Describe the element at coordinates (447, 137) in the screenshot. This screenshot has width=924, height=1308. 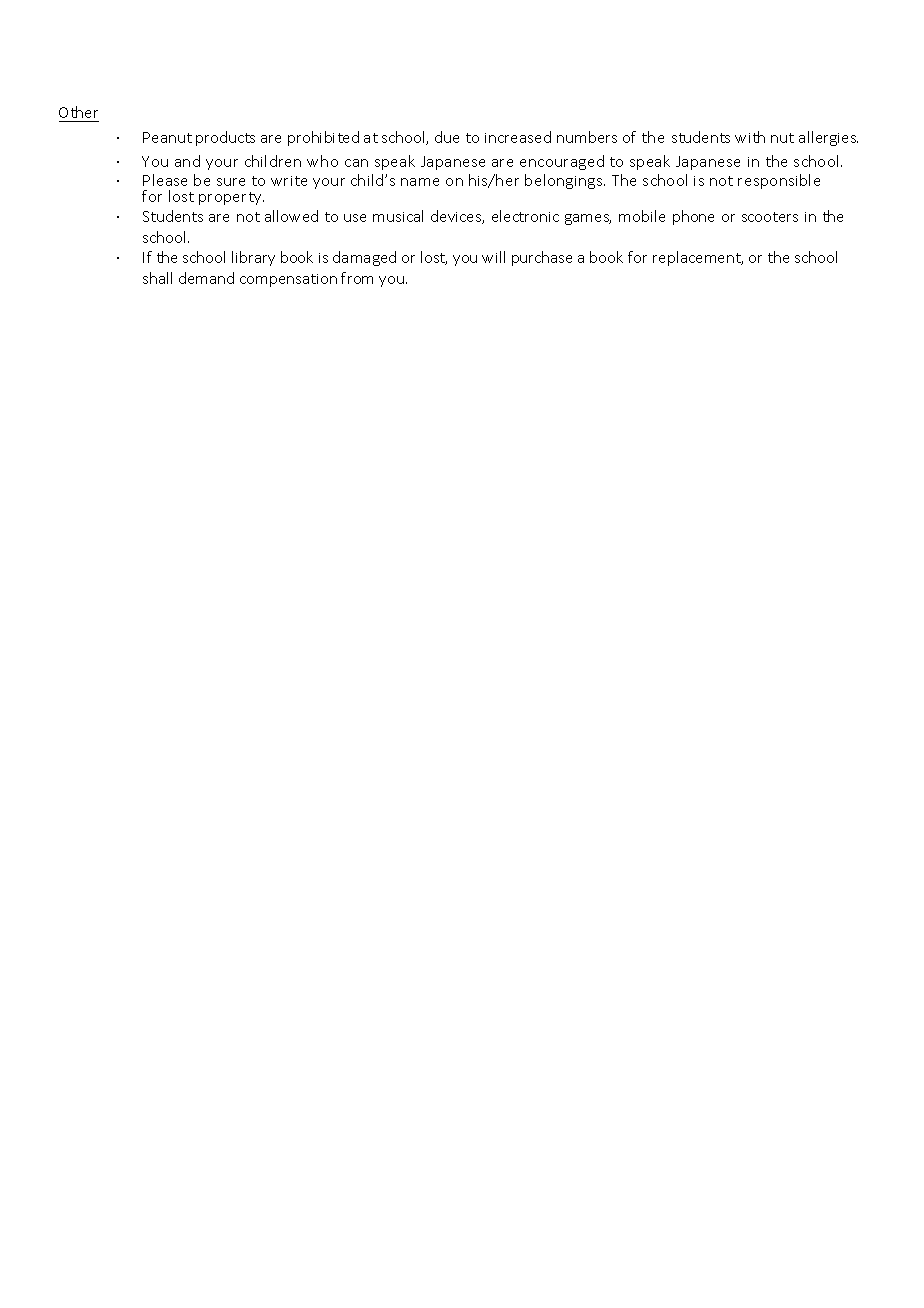
I see `due` at that location.
